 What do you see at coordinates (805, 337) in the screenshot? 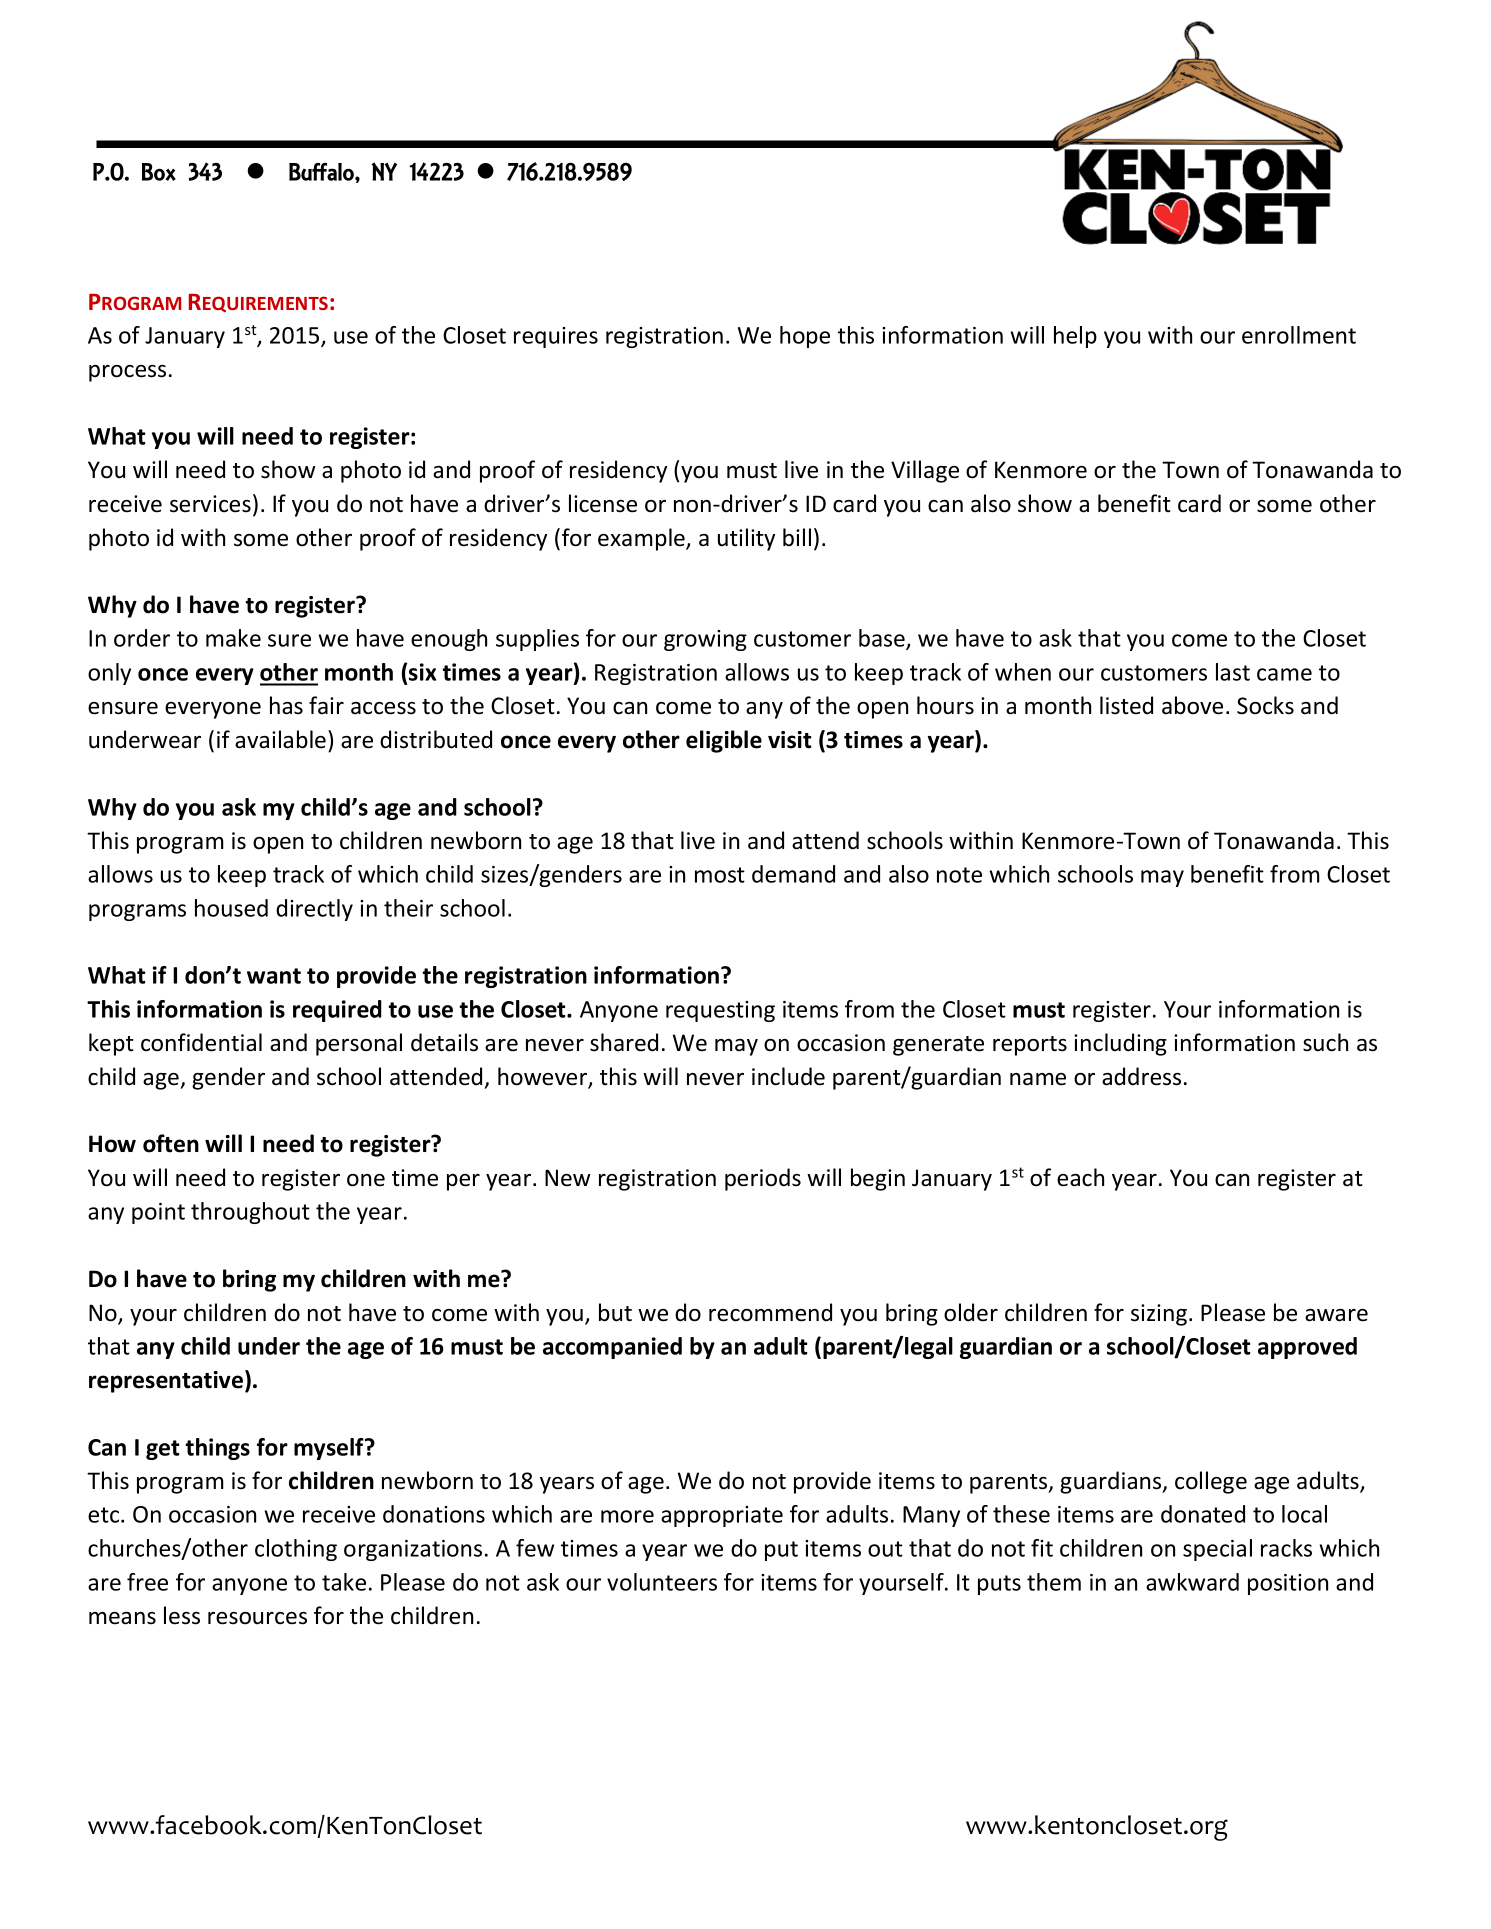
I see `hope` at bounding box center [805, 337].
